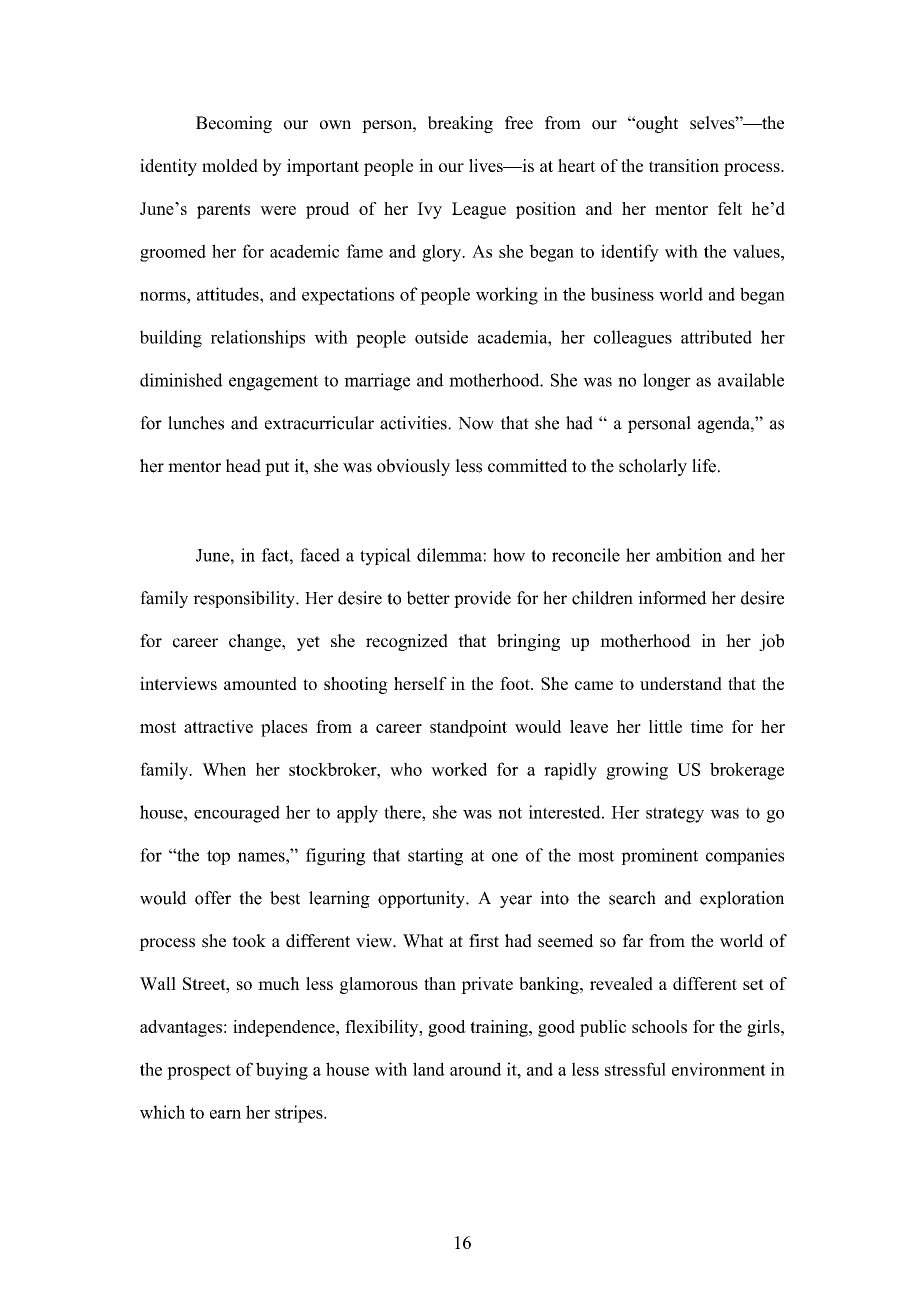  What do you see at coordinates (684, 165) in the document?
I see `transition` at bounding box center [684, 165].
